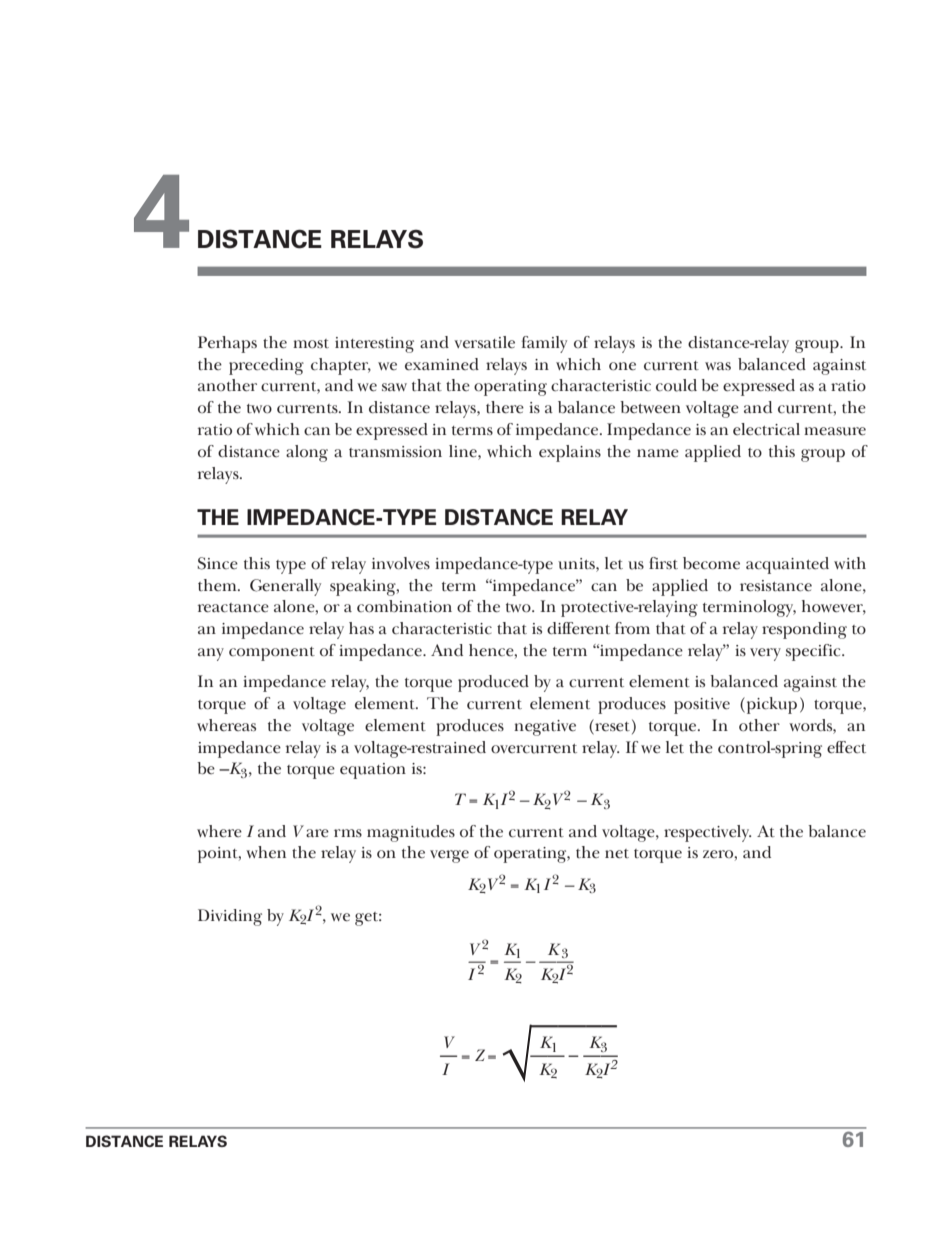 The height and width of the screenshot is (1233, 952). What do you see at coordinates (401, 563) in the screenshot?
I see `involves` at bounding box center [401, 563].
